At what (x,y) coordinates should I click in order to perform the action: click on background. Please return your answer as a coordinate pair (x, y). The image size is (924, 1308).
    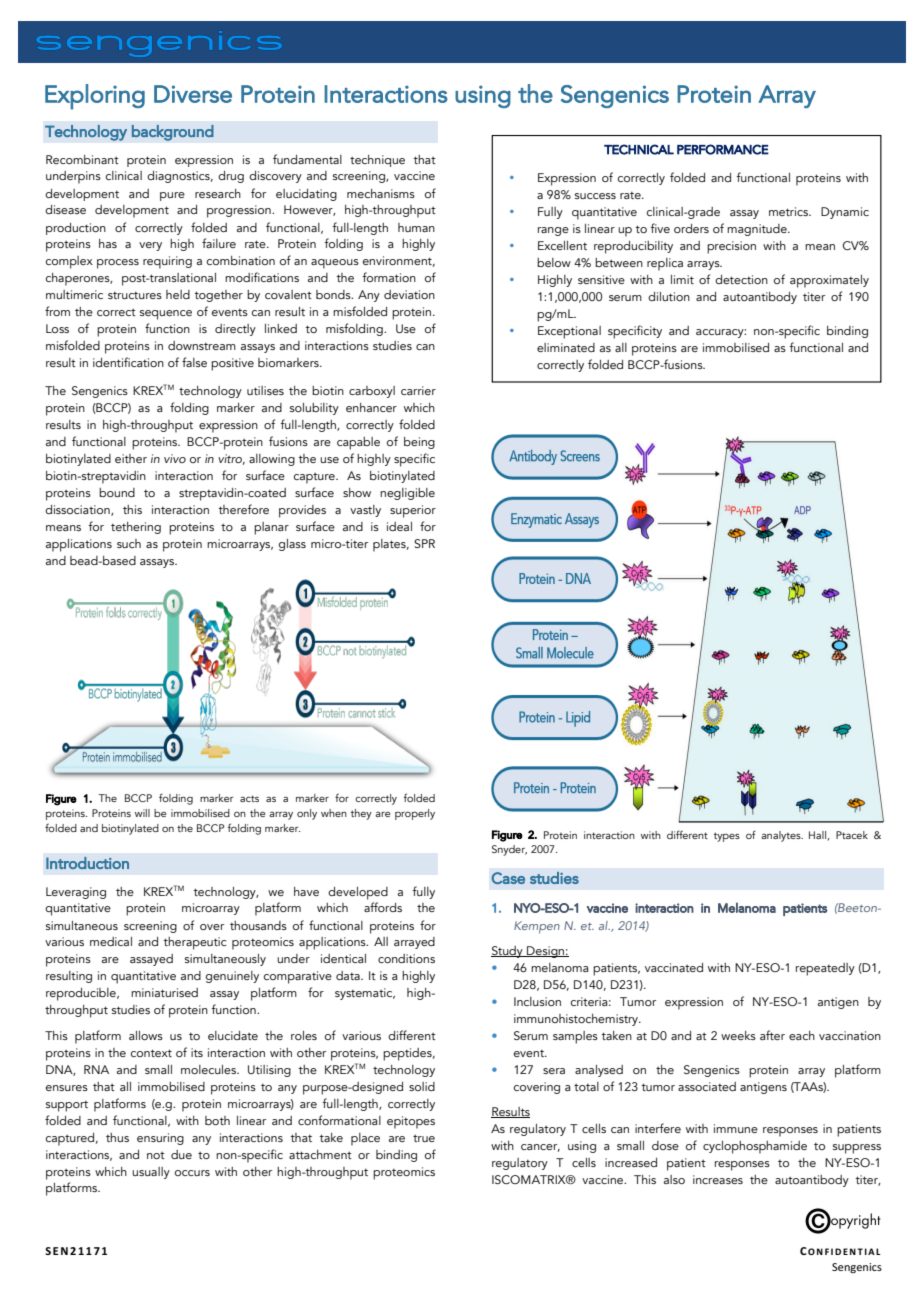
    Looking at the image, I should click on (173, 133).
